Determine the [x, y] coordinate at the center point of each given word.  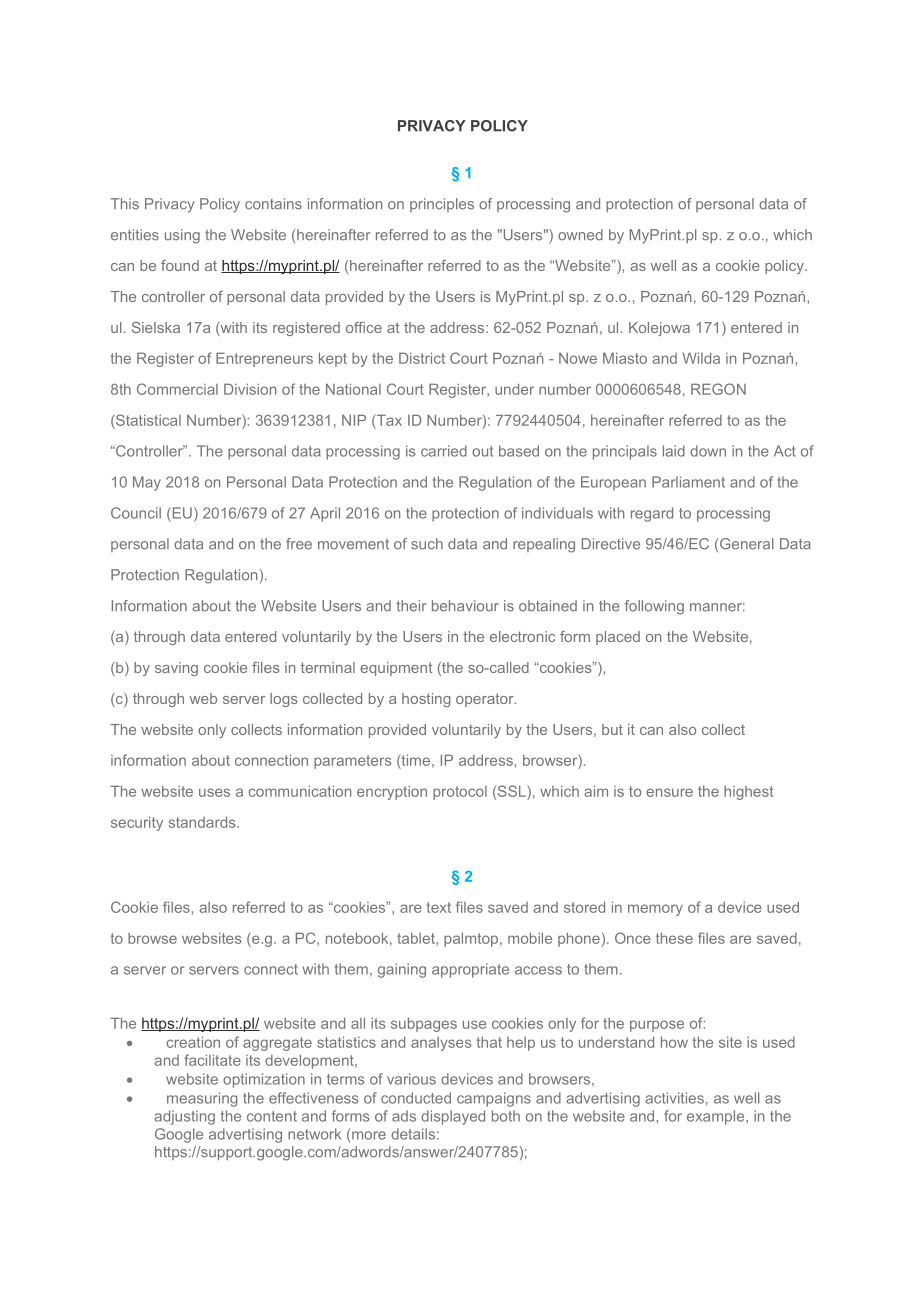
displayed [453, 1117]
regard [652, 514]
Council [136, 513]
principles [442, 205]
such [427, 544]
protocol [460, 793]
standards [203, 822]
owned [580, 235]
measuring [202, 1099]
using [182, 236]
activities [674, 1098]
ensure [669, 792]
